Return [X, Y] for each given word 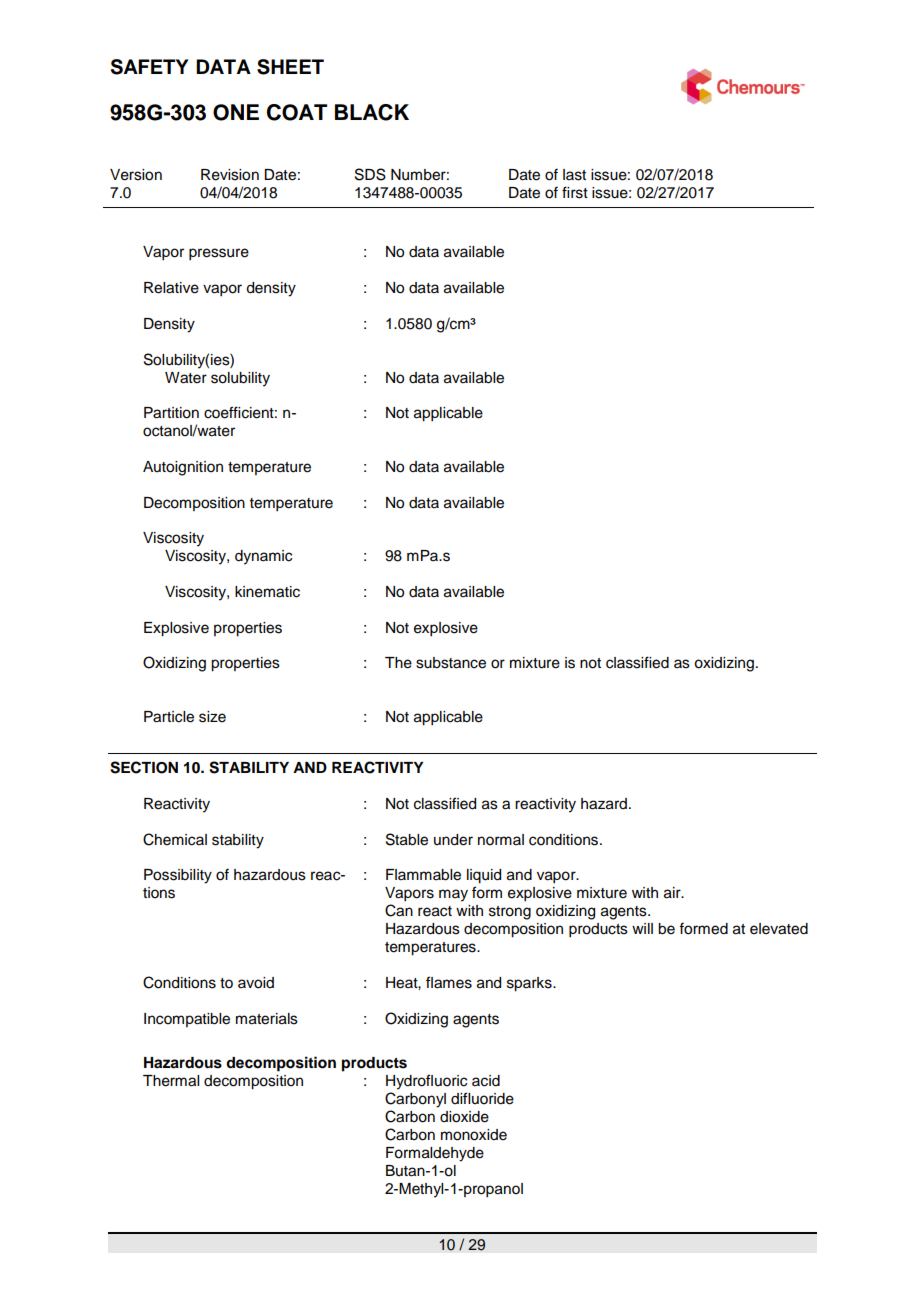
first [575, 192]
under [453, 840]
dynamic [263, 557]
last [574, 175]
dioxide [464, 1117]
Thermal [171, 1081]
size [212, 717]
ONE [236, 112]
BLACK [372, 112]
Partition [171, 413]
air [673, 893]
